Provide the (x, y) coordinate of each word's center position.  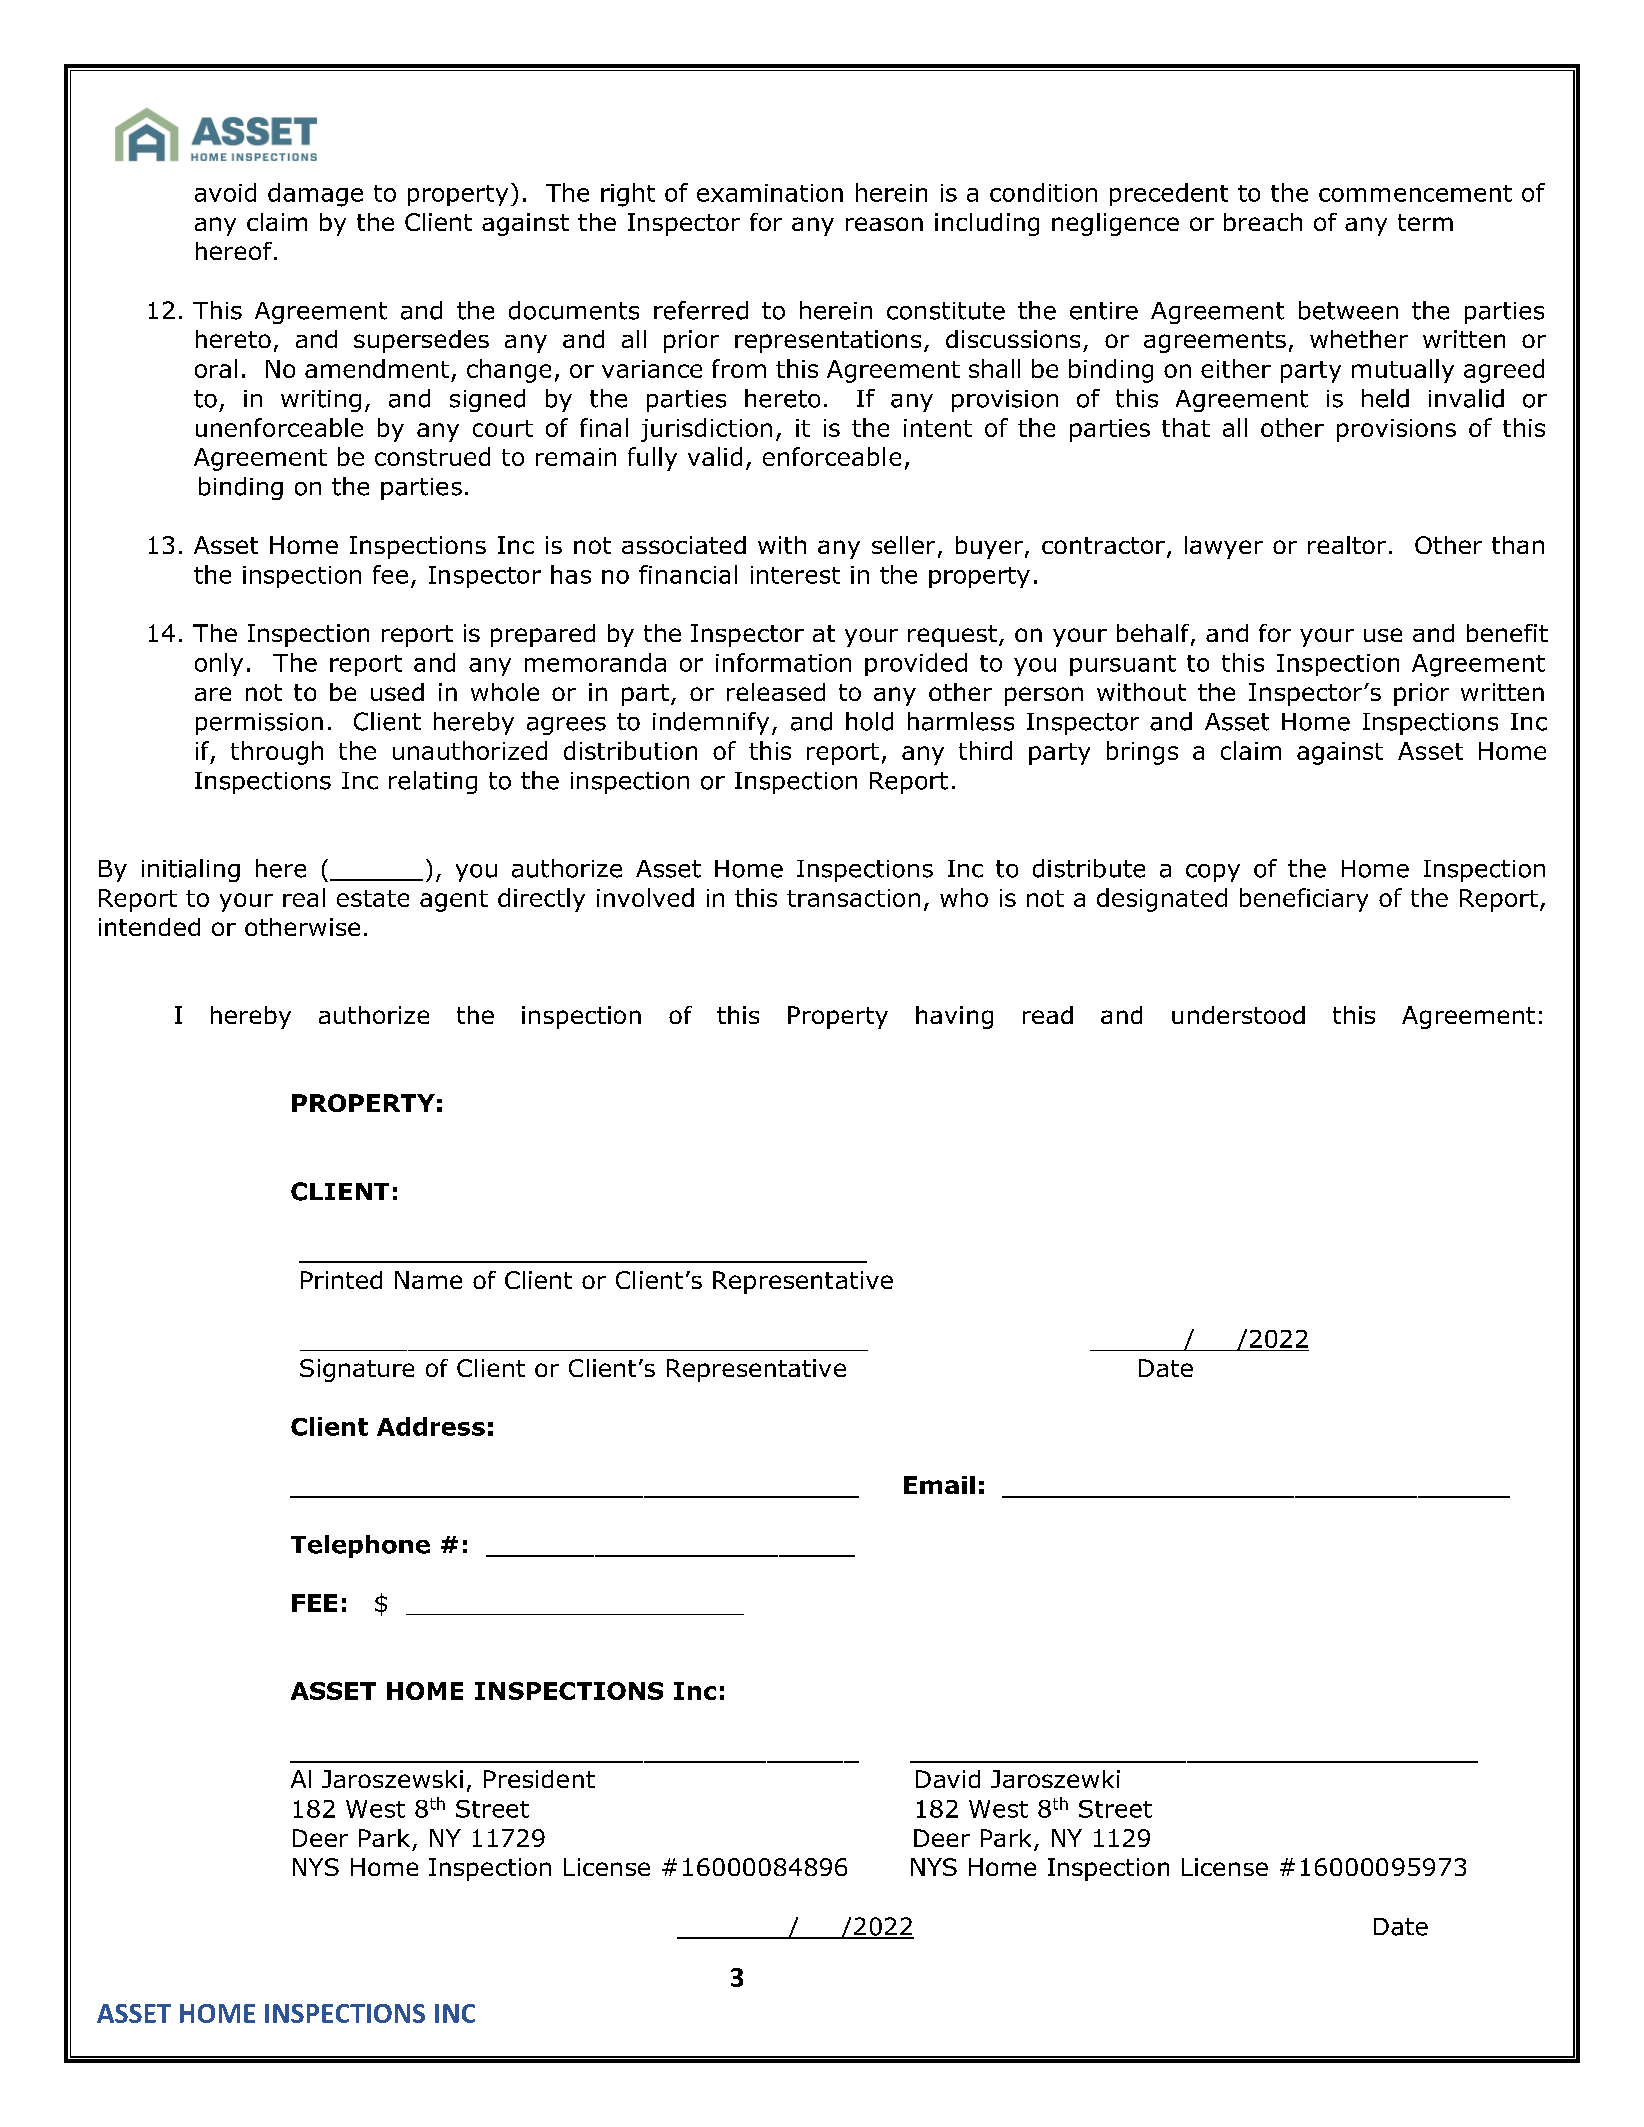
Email (939, 1485)
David (948, 1779)
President (539, 1779)
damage (315, 195)
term (1425, 222)
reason (884, 224)
